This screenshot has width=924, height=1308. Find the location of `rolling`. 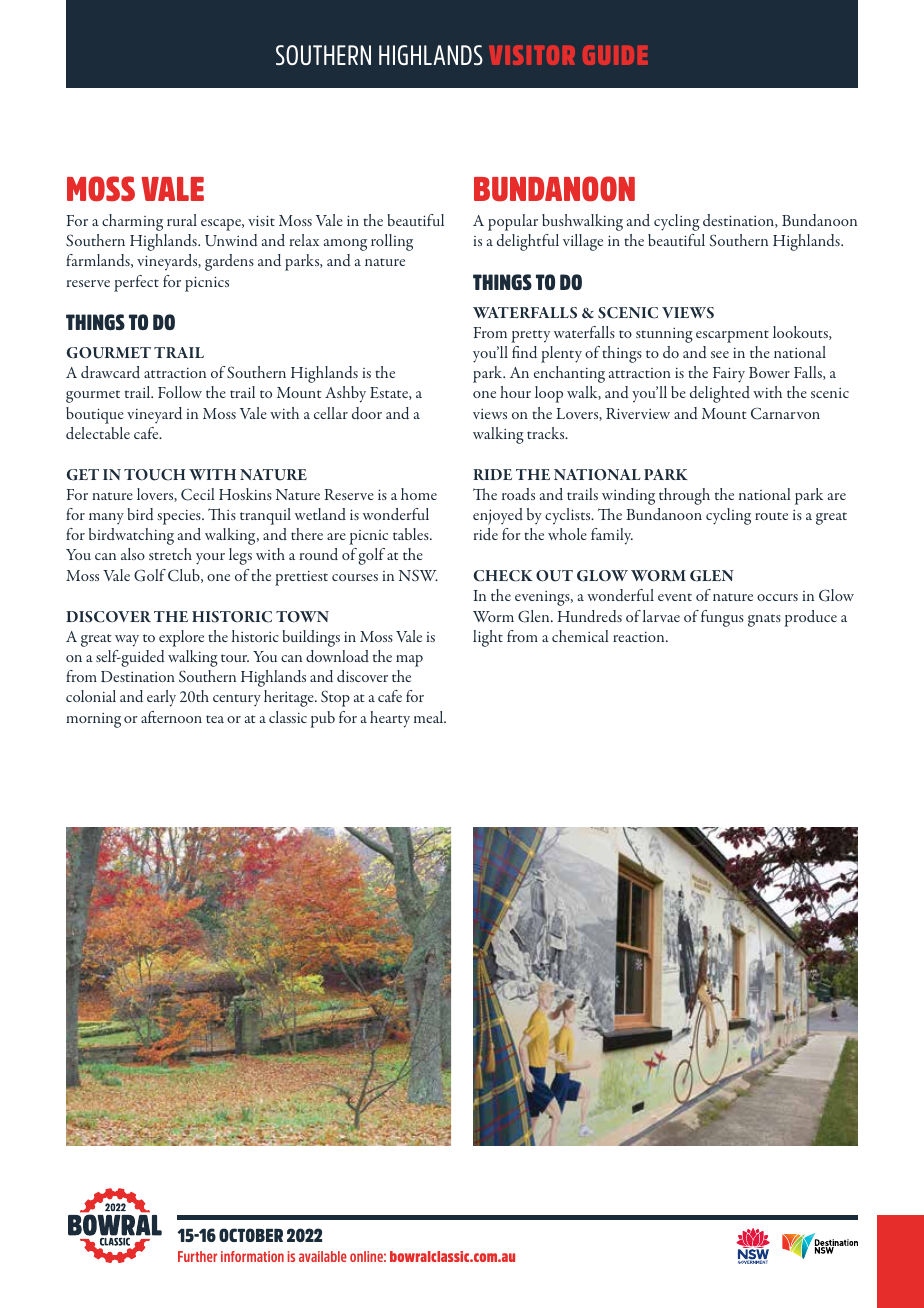

rolling is located at coordinates (392, 242).
